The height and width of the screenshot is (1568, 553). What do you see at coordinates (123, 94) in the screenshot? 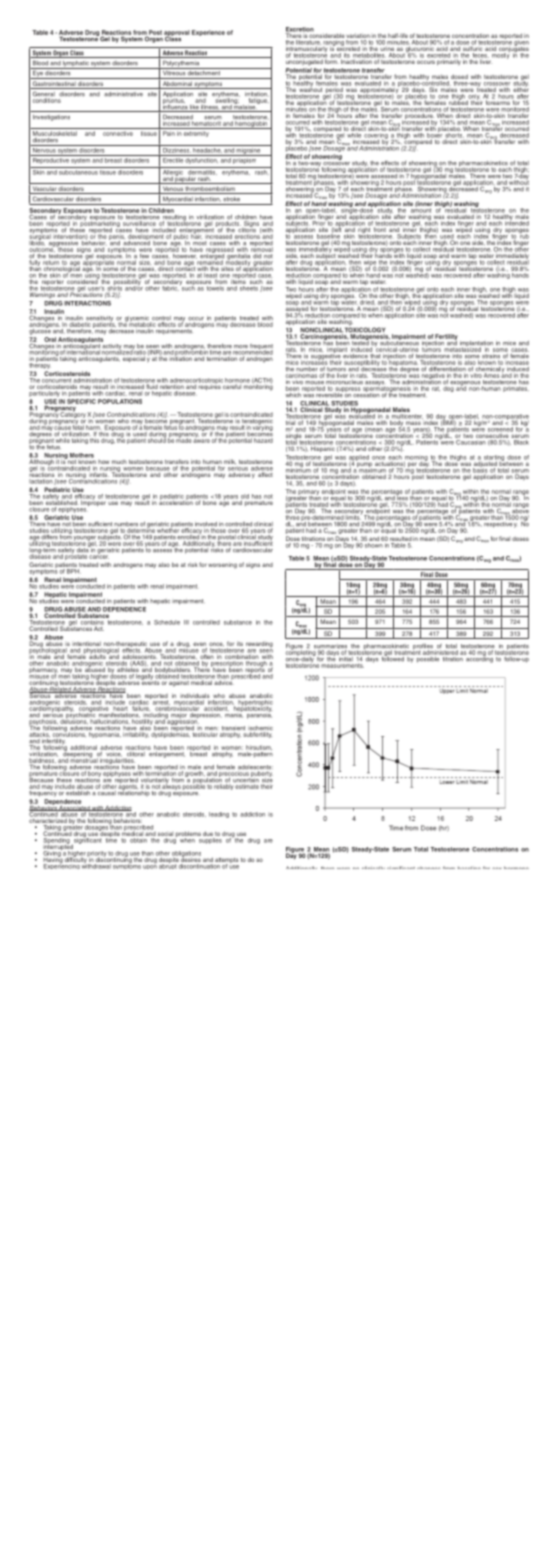
I see `administrative` at bounding box center [123, 94].
